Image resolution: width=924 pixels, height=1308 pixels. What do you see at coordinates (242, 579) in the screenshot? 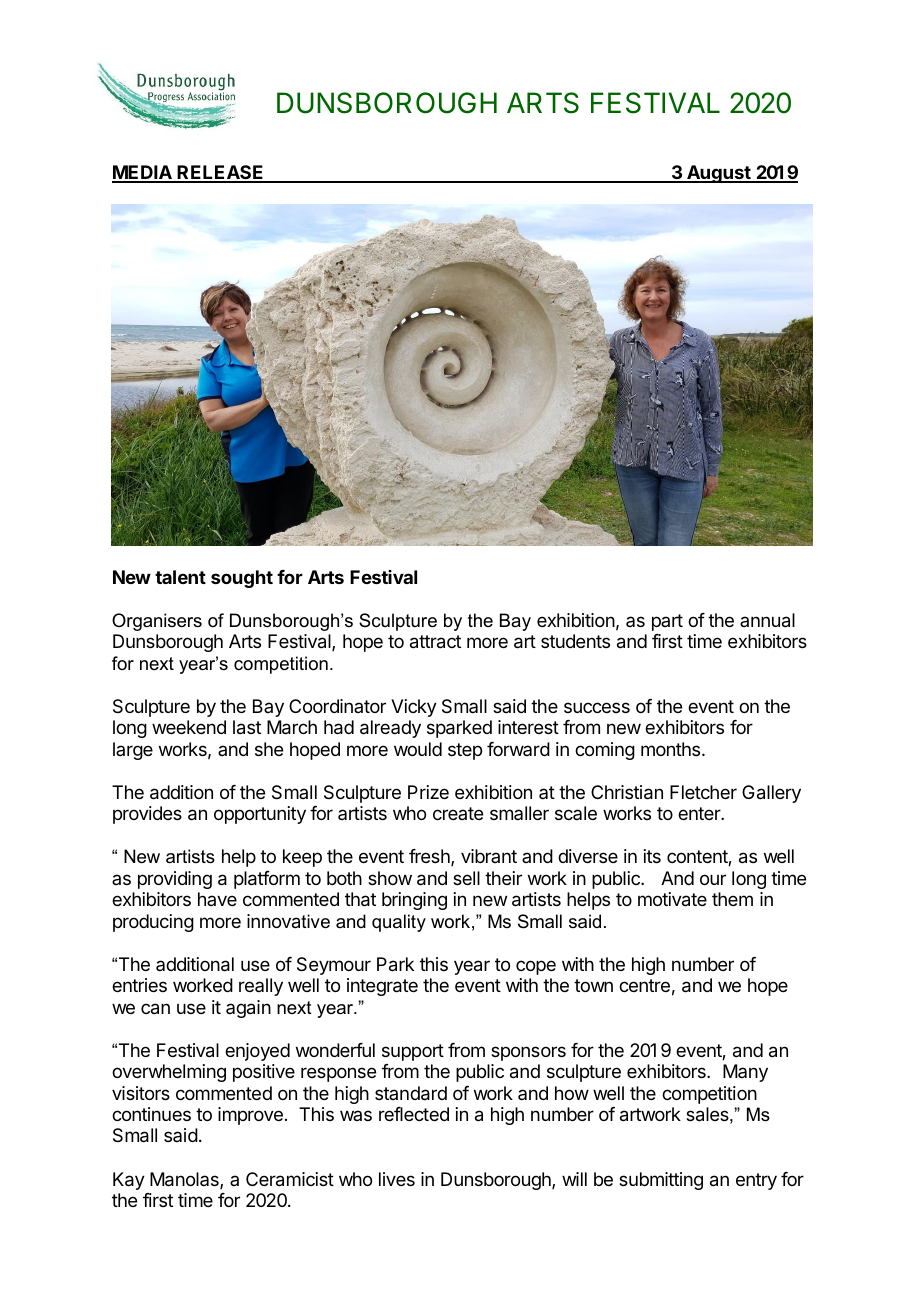
I see `sought` at bounding box center [242, 579].
